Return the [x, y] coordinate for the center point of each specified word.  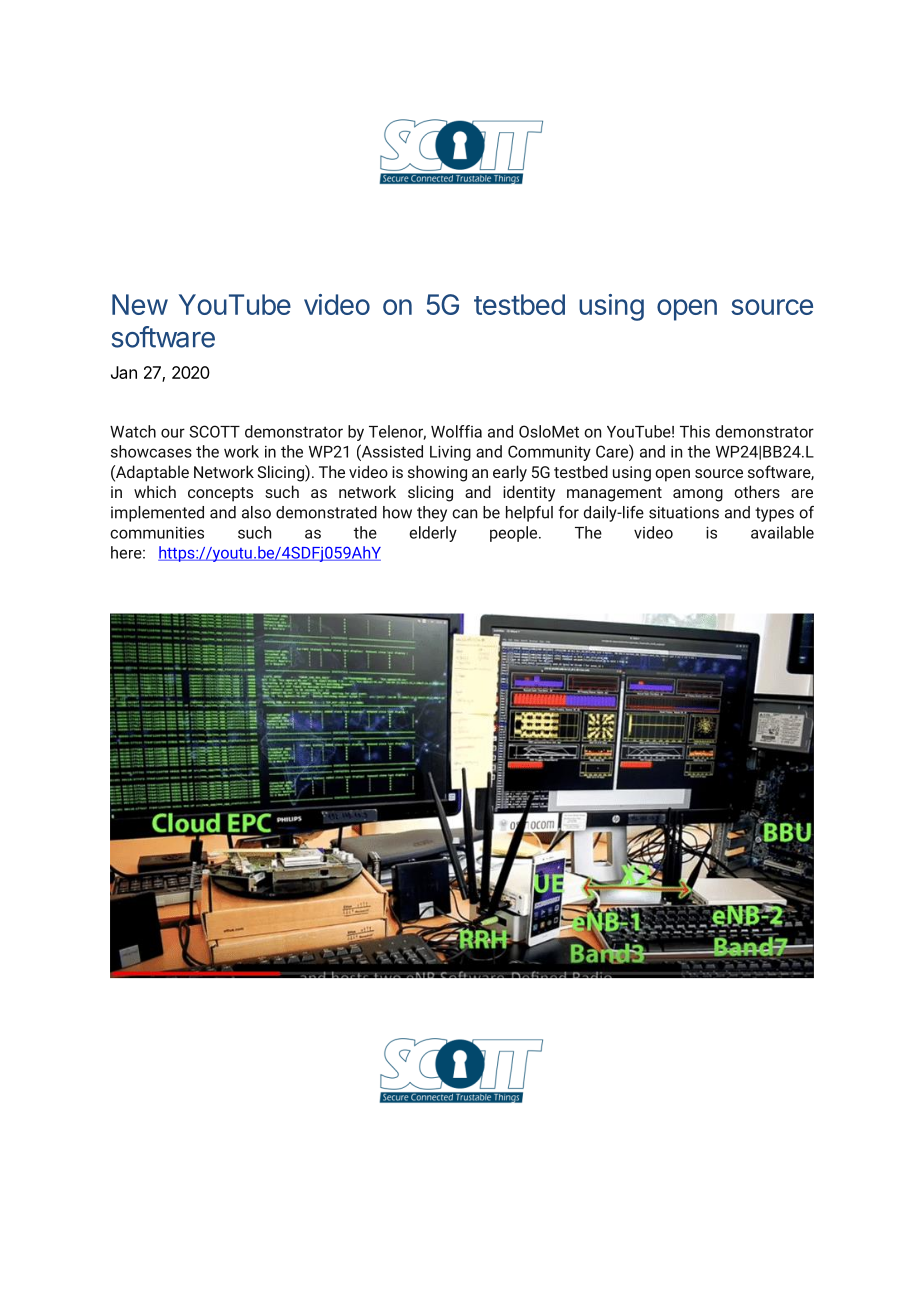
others [757, 491]
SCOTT [214, 431]
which [155, 491]
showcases [151, 451]
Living [450, 453]
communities [157, 532]
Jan [124, 372]
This [695, 431]
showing [437, 473]
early [510, 473]
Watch [133, 431]
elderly [433, 534]
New [140, 304]
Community [549, 453]
